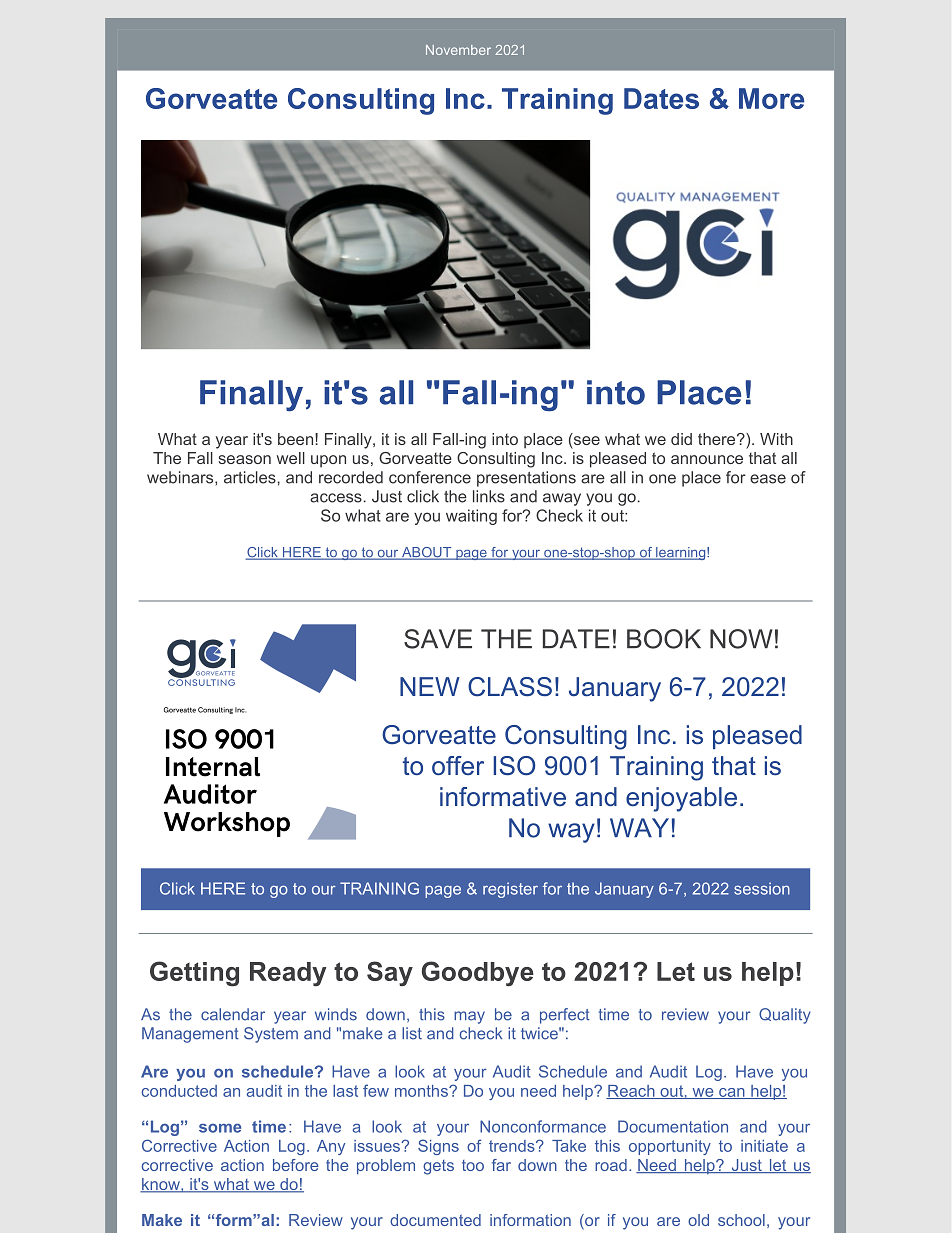  I want to click on More, so click(771, 98).
